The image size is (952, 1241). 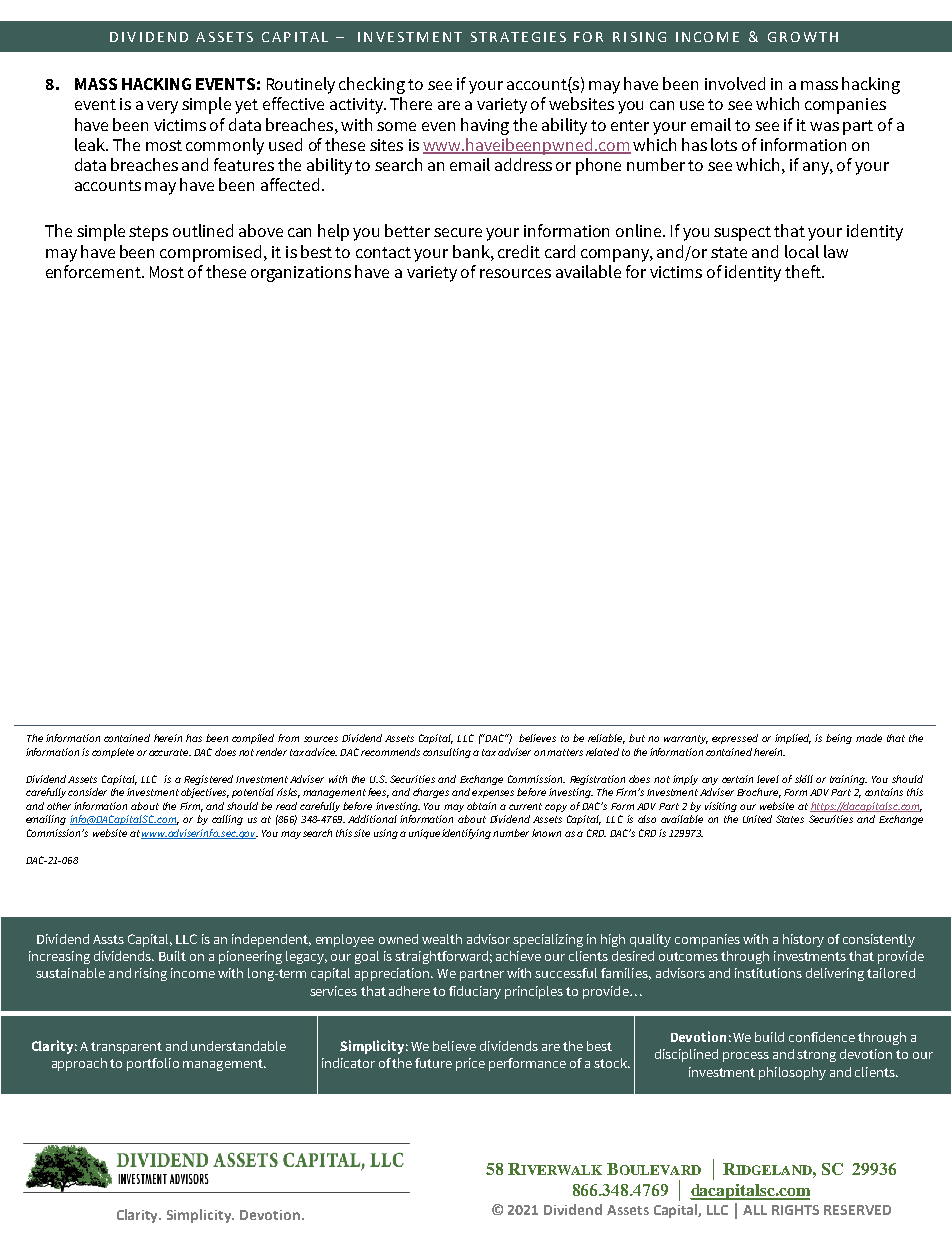 I want to click on portfolio, so click(x=153, y=1064).
